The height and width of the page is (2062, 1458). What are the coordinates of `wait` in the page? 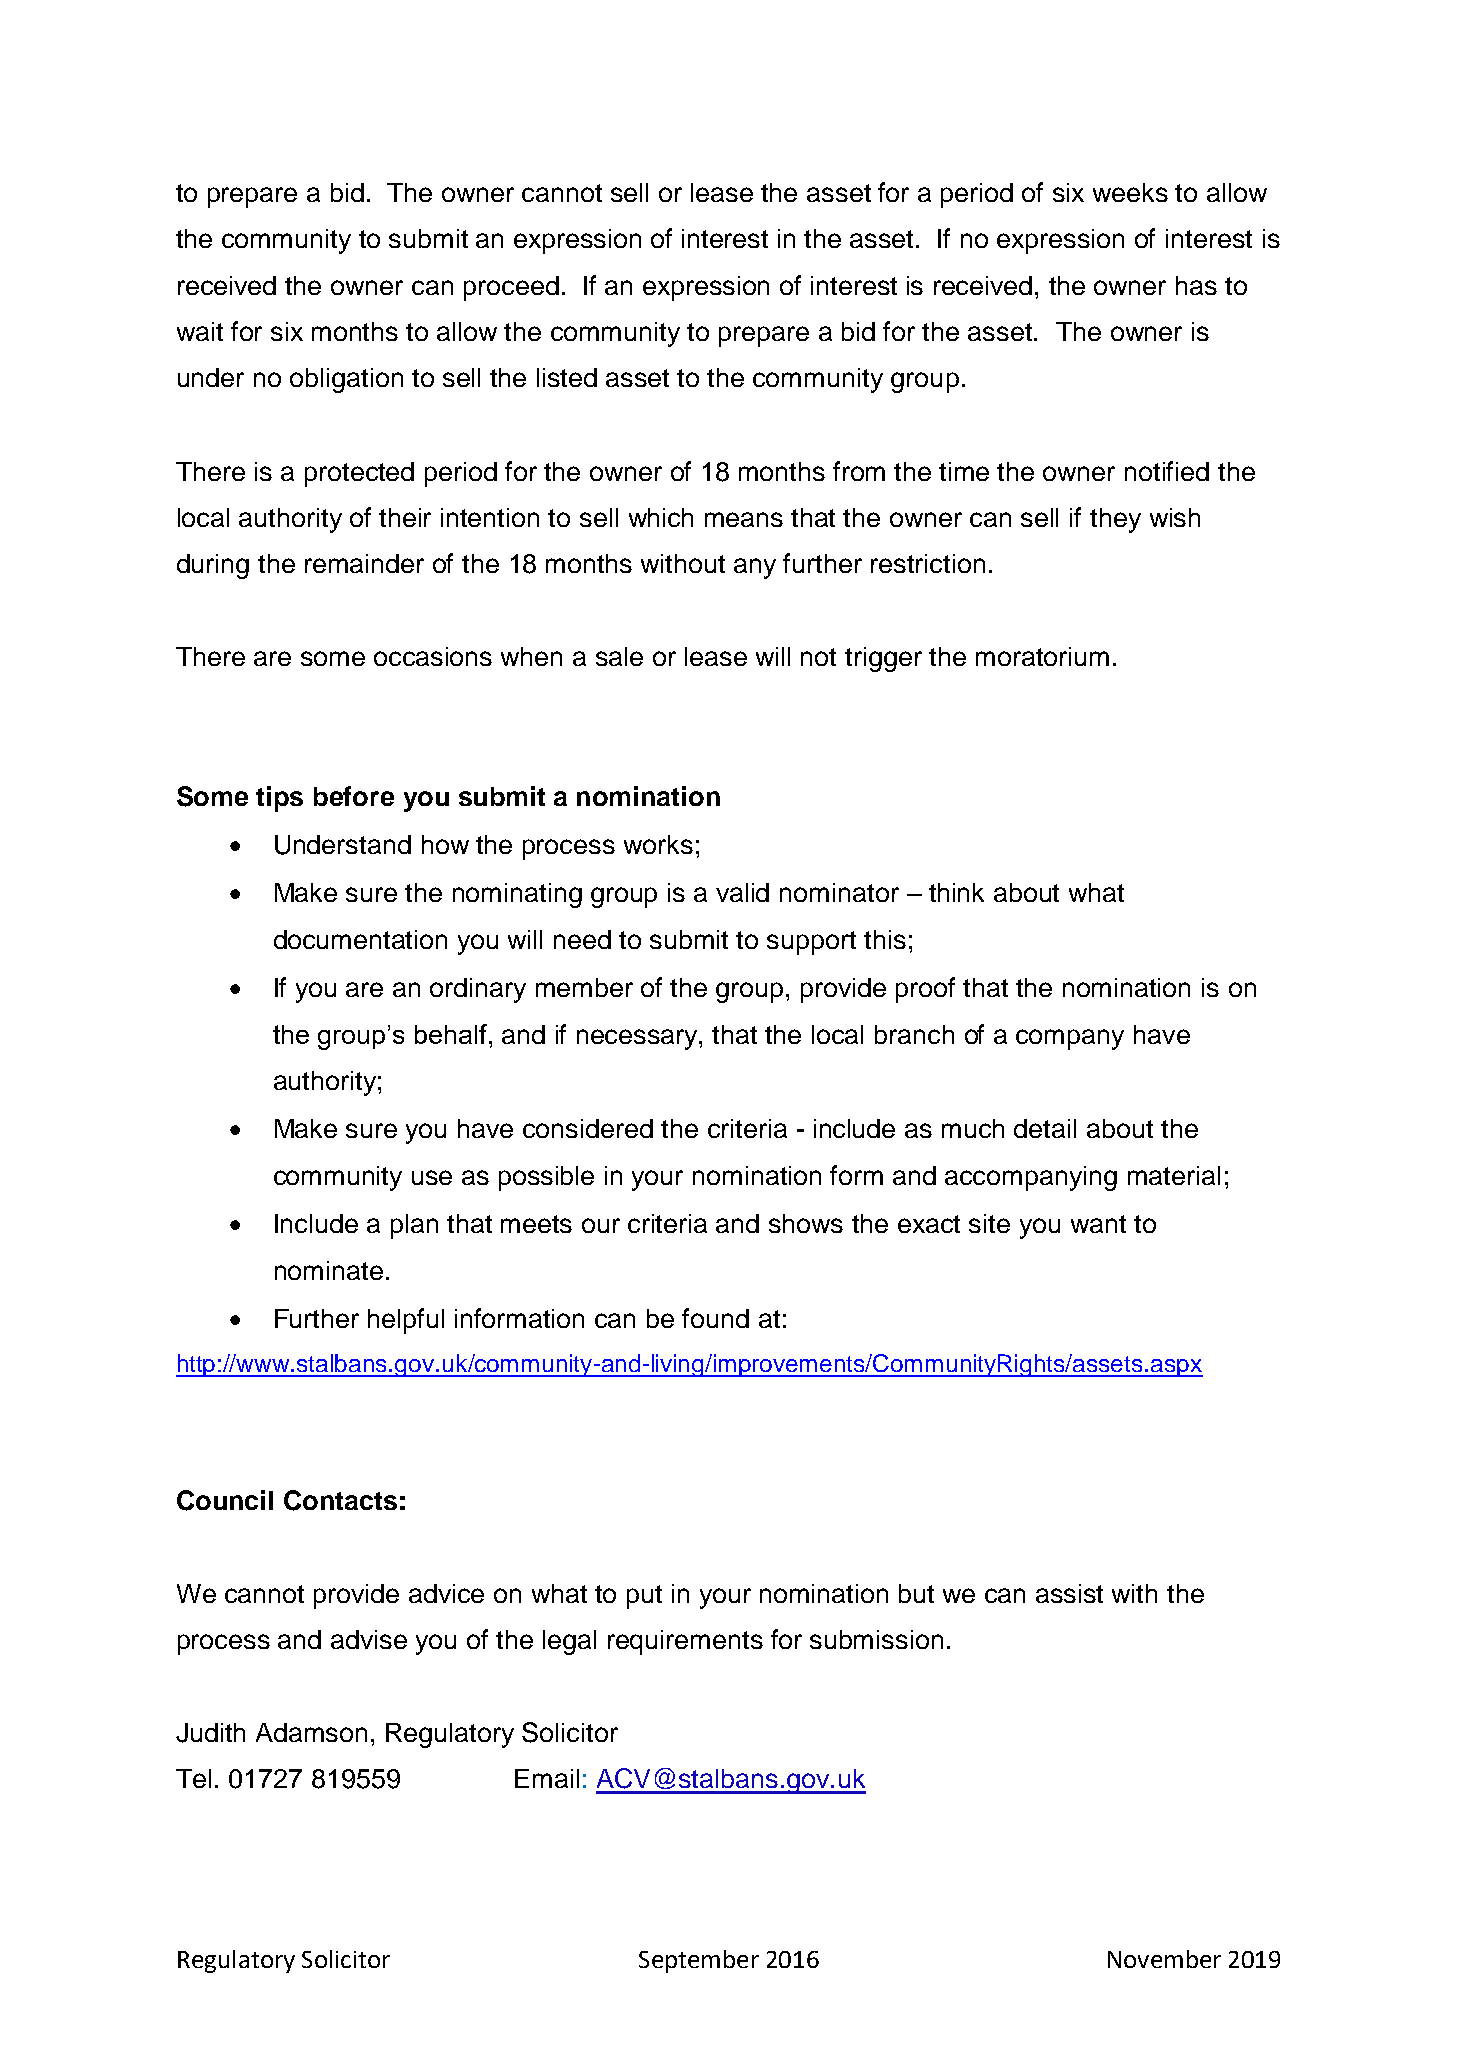 It's located at (200, 331).
